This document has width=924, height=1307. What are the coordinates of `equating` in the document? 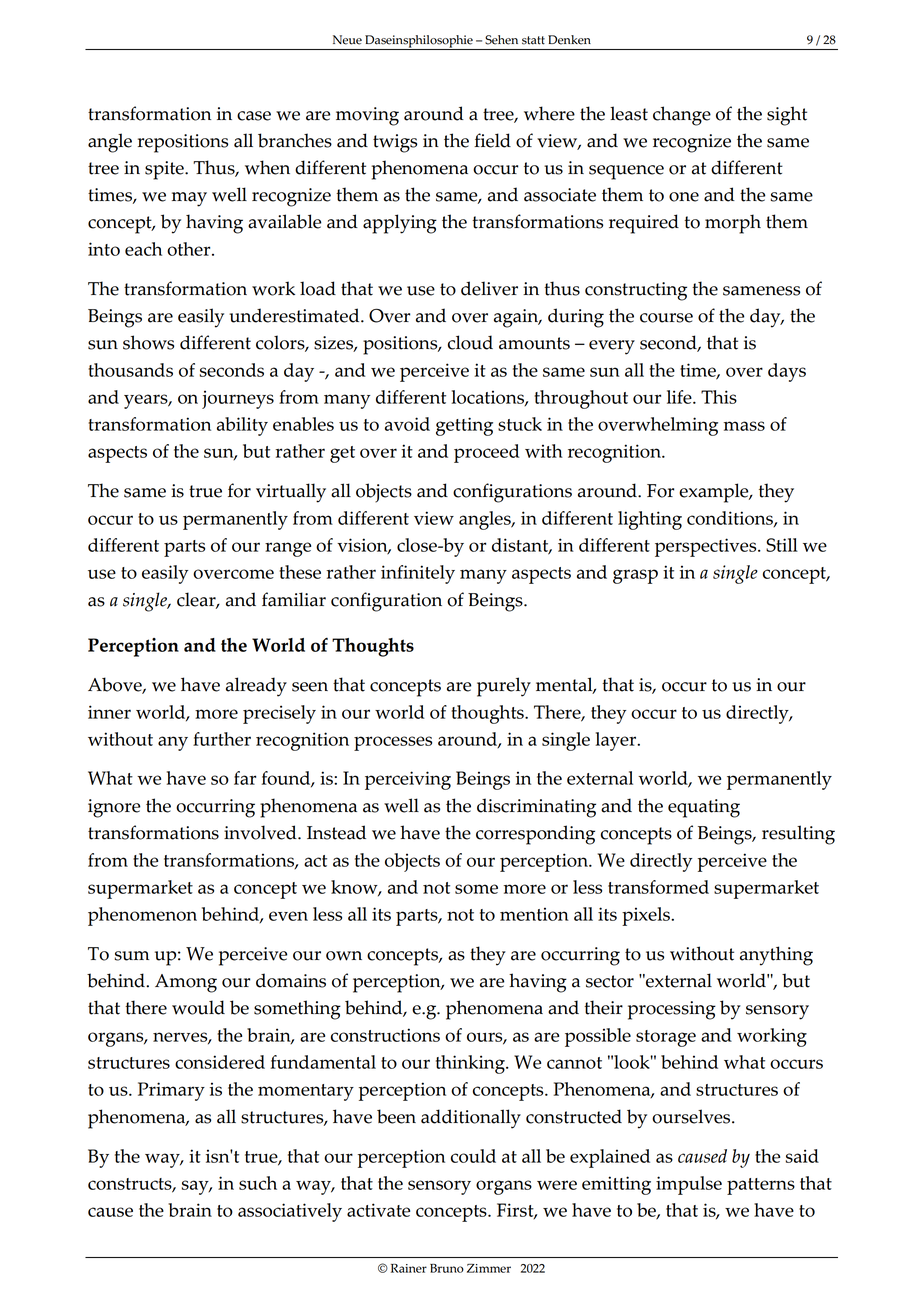 It's located at (704, 808).
